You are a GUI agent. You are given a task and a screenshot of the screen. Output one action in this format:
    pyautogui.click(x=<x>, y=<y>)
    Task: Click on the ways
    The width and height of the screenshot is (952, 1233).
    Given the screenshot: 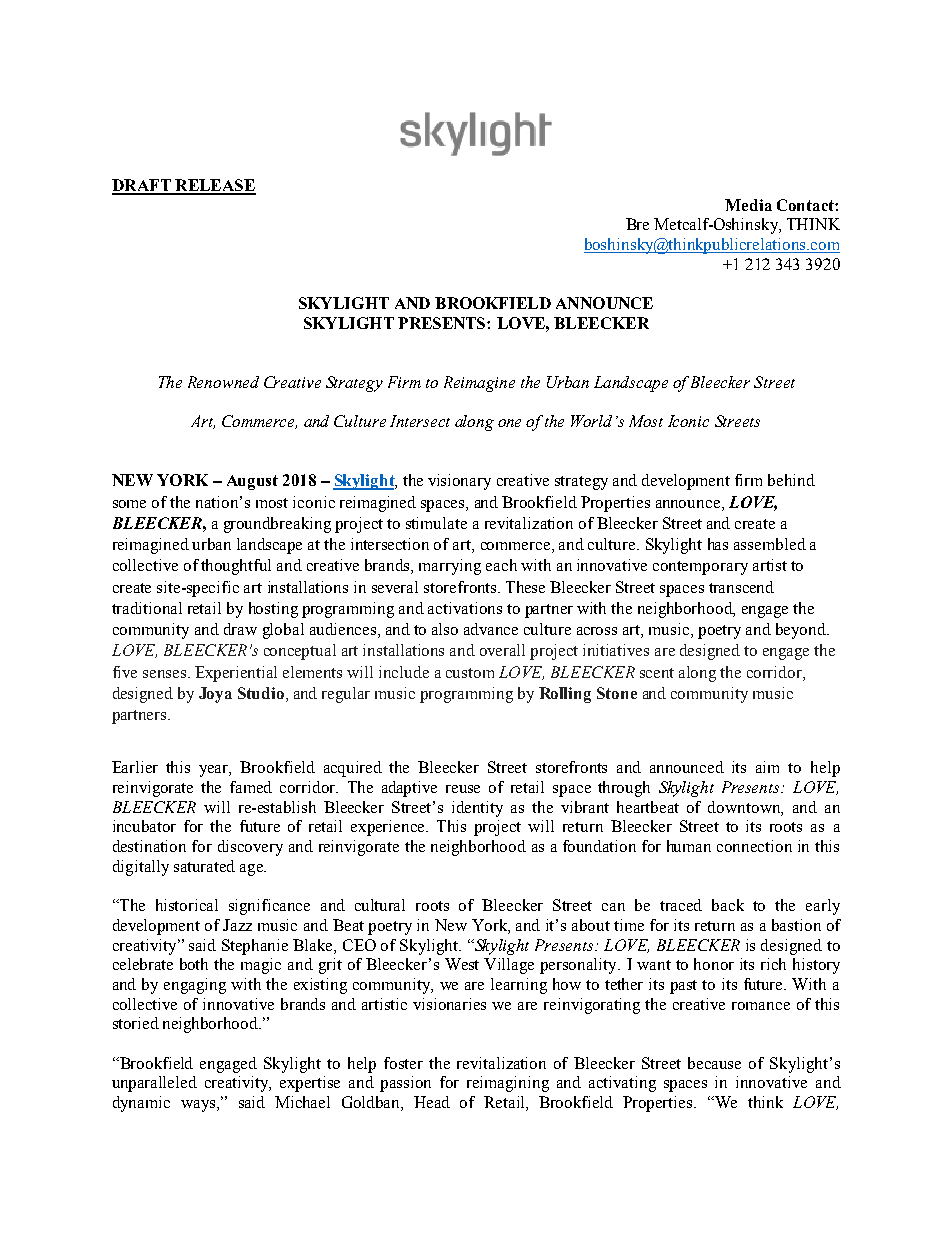 What is the action you would take?
    pyautogui.click(x=199, y=1106)
